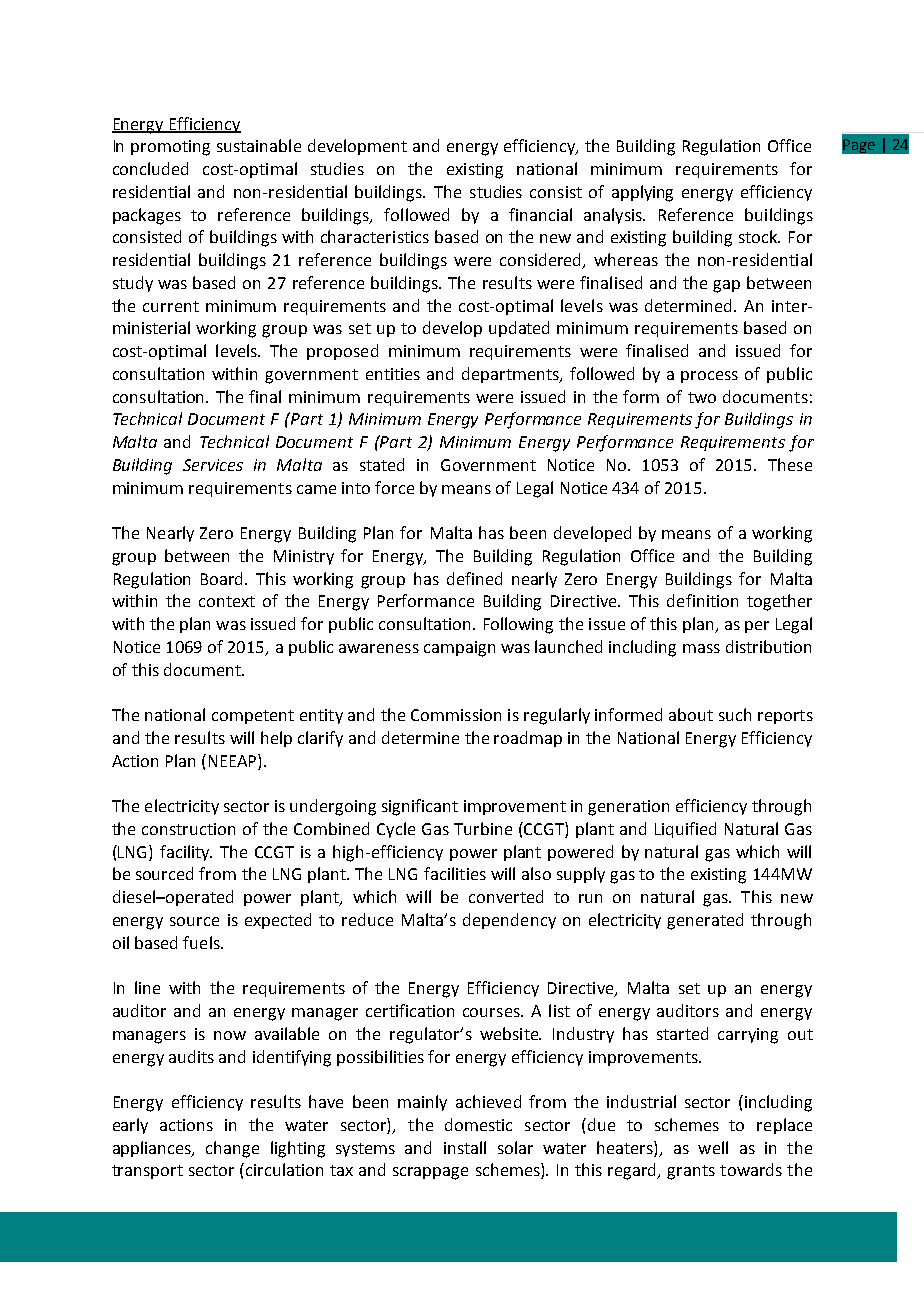 Image resolution: width=924 pixels, height=1308 pixels. What do you see at coordinates (170, 148) in the screenshot?
I see `promoting` at bounding box center [170, 148].
